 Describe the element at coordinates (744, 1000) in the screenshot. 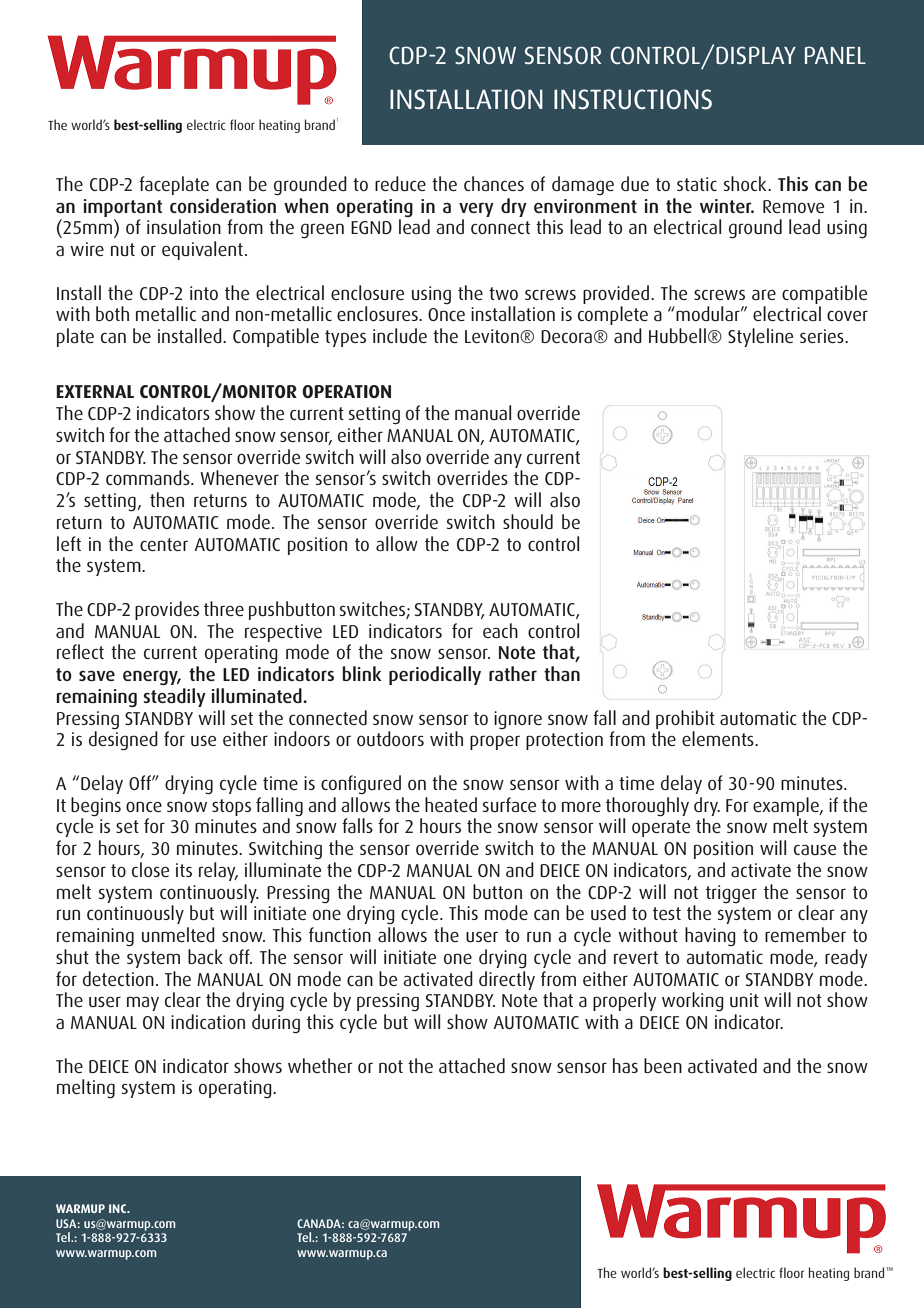

I see `unit` at that location.
